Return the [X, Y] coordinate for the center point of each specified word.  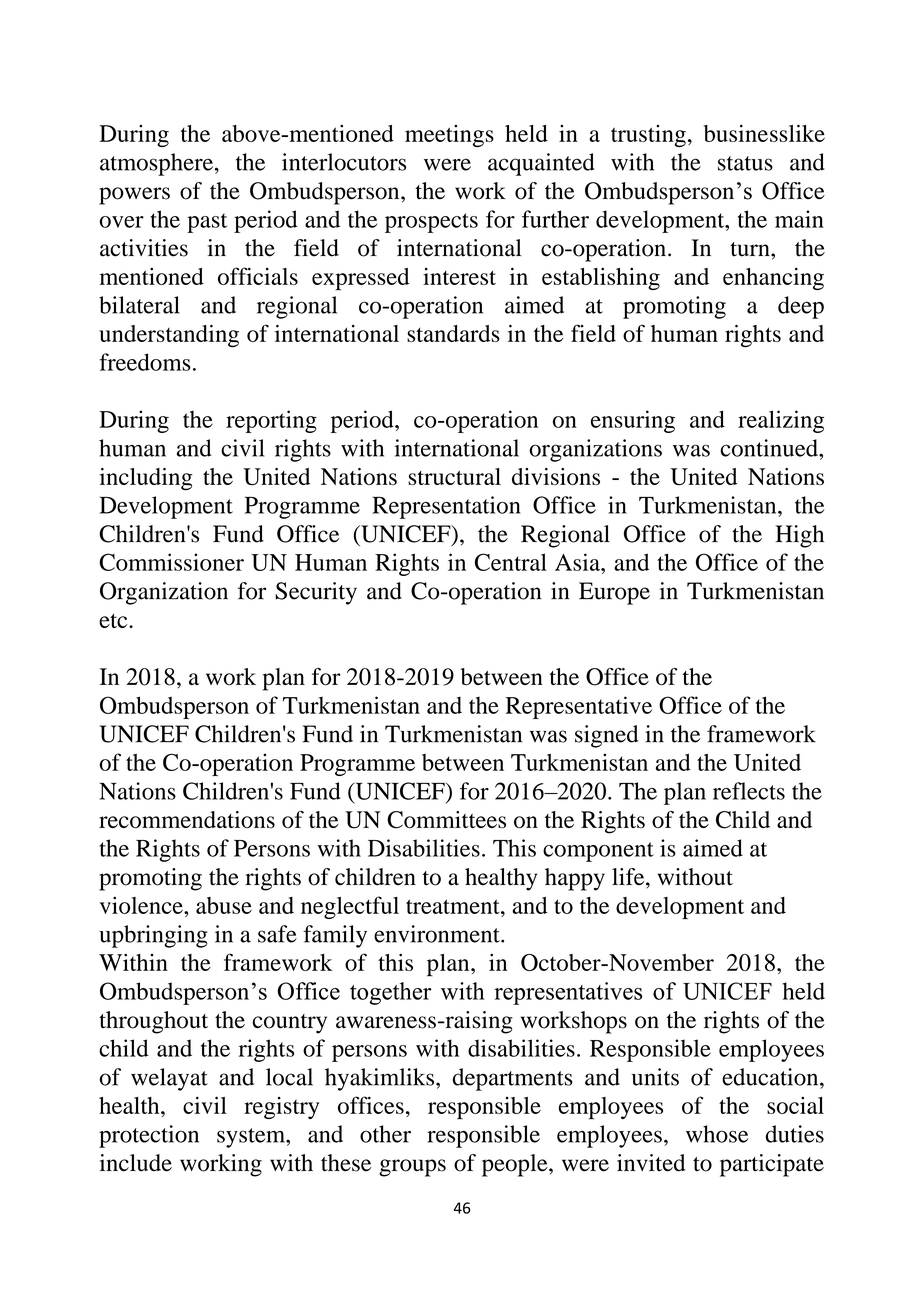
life [629, 877]
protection [149, 1136]
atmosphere [156, 164]
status [745, 163]
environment [438, 934]
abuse [224, 905]
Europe [614, 593]
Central [511, 562]
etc [114, 621]
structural [454, 476]
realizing [781, 421]
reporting [271, 421]
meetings [449, 136]
